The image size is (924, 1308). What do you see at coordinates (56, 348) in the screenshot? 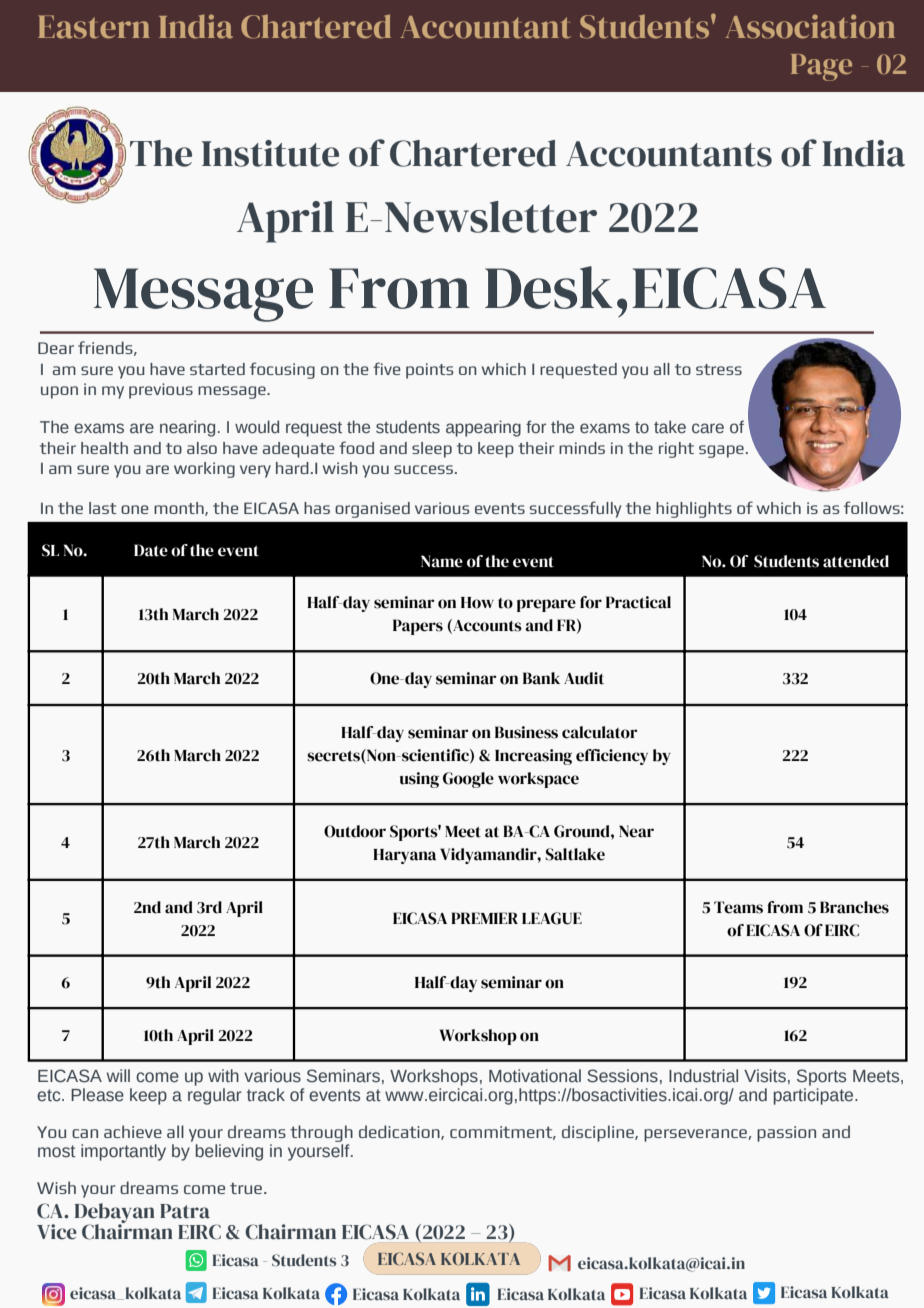
I see `Dear` at bounding box center [56, 348].
